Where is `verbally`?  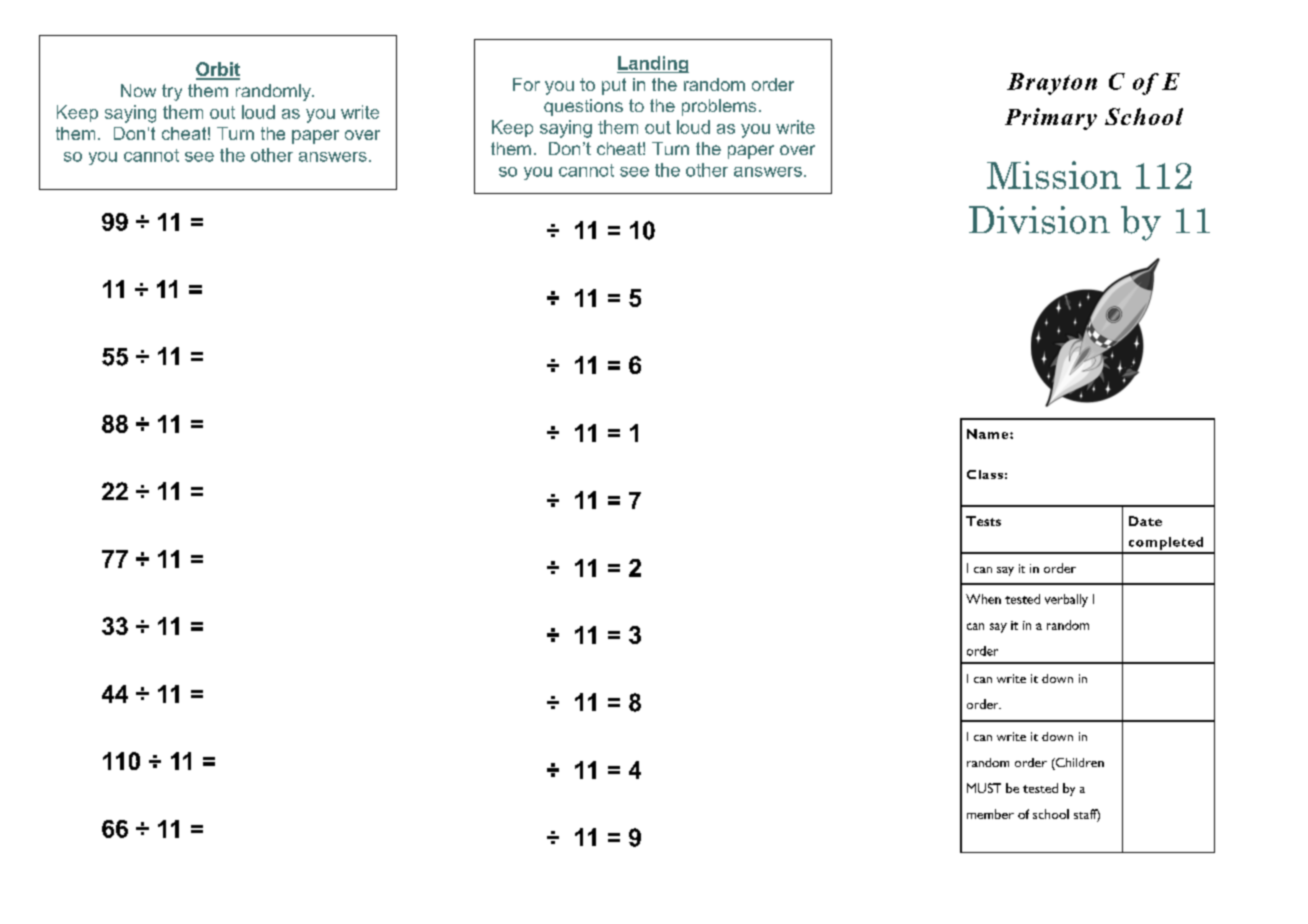 verbally is located at coordinates (1066, 600).
